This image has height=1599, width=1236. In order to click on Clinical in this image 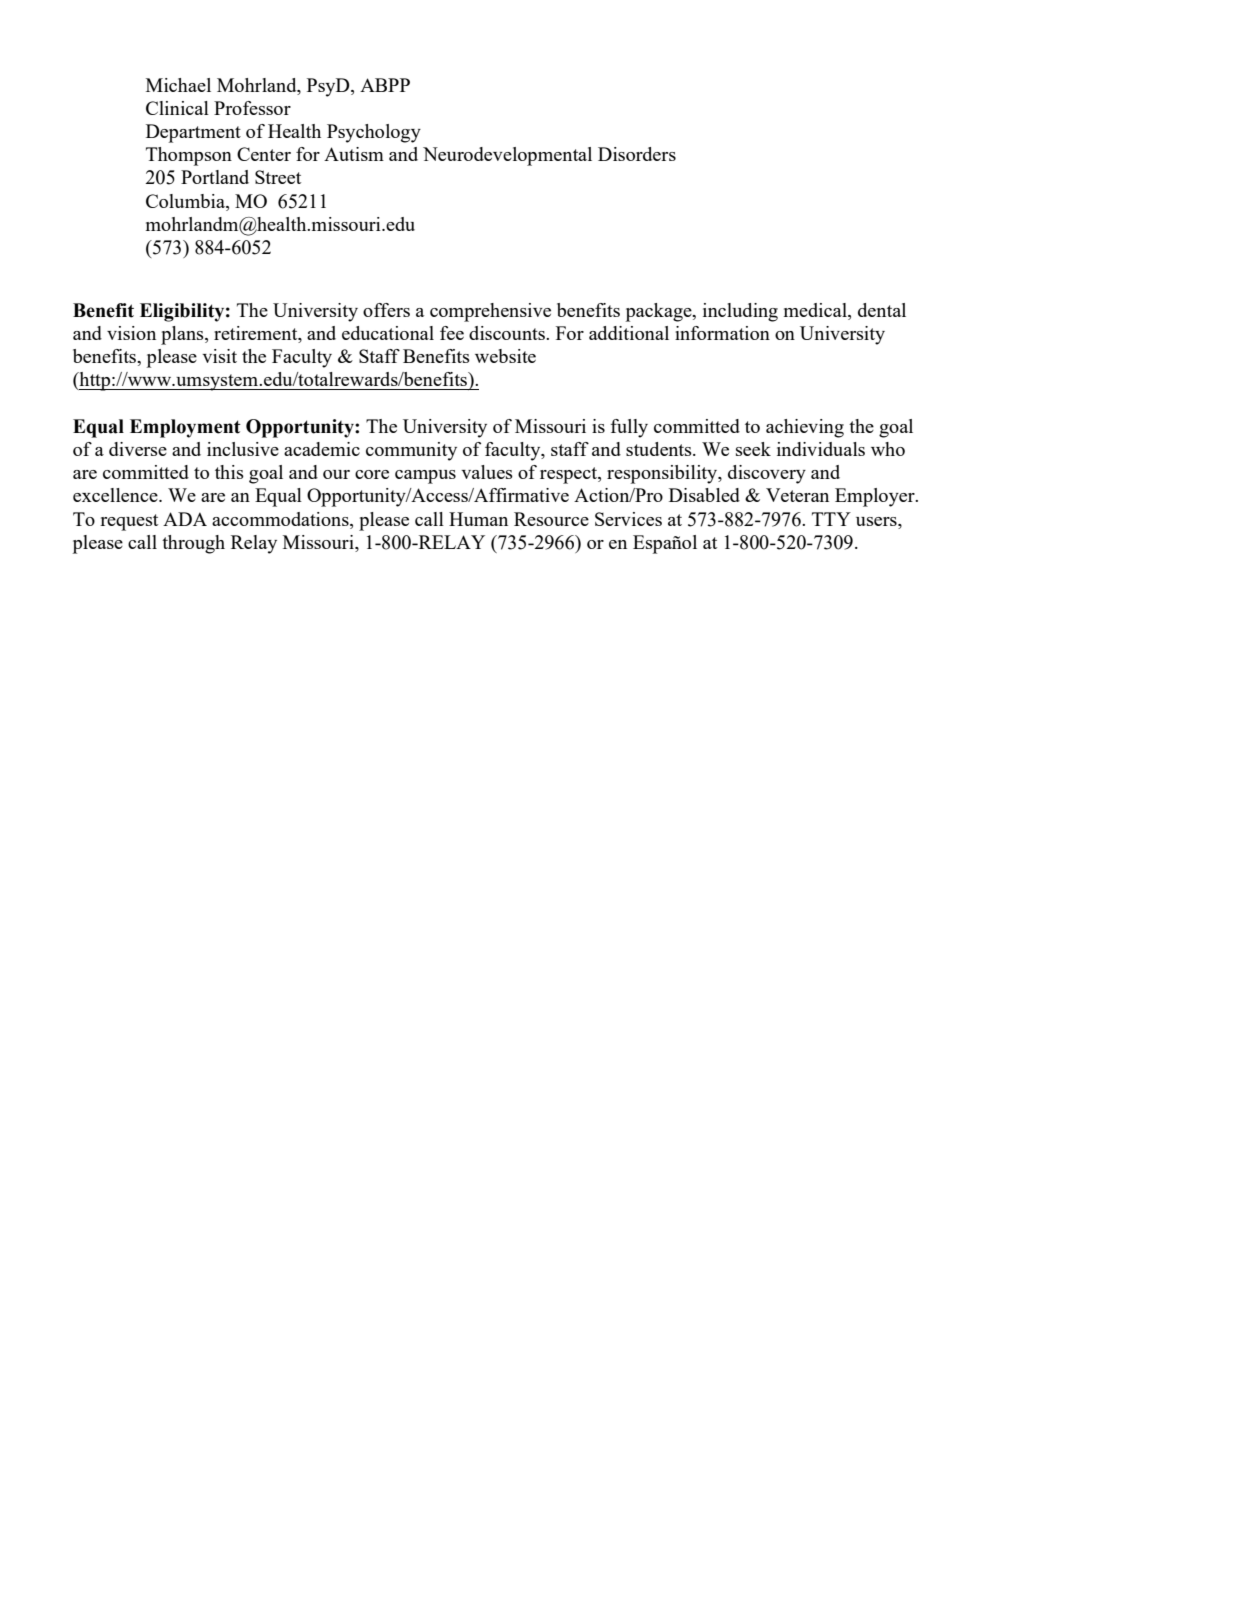, I will do `click(177, 108)`.
